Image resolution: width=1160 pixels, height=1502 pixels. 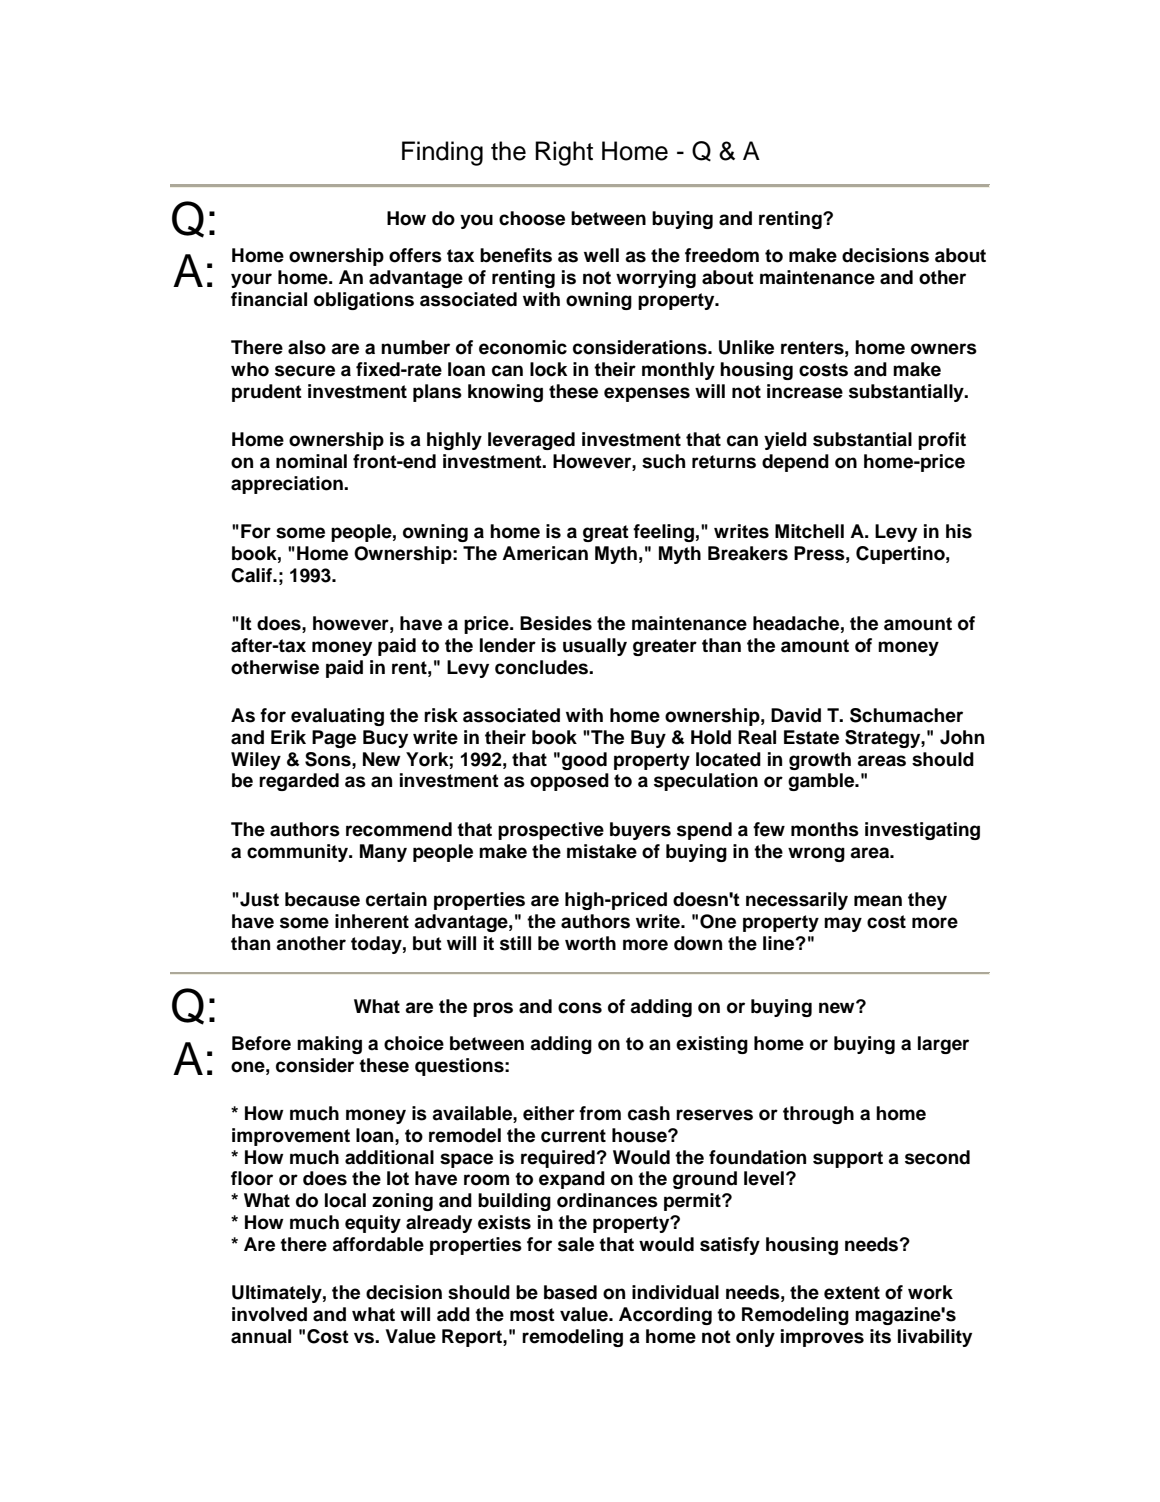 I want to click on Schumacher, so click(x=906, y=715).
